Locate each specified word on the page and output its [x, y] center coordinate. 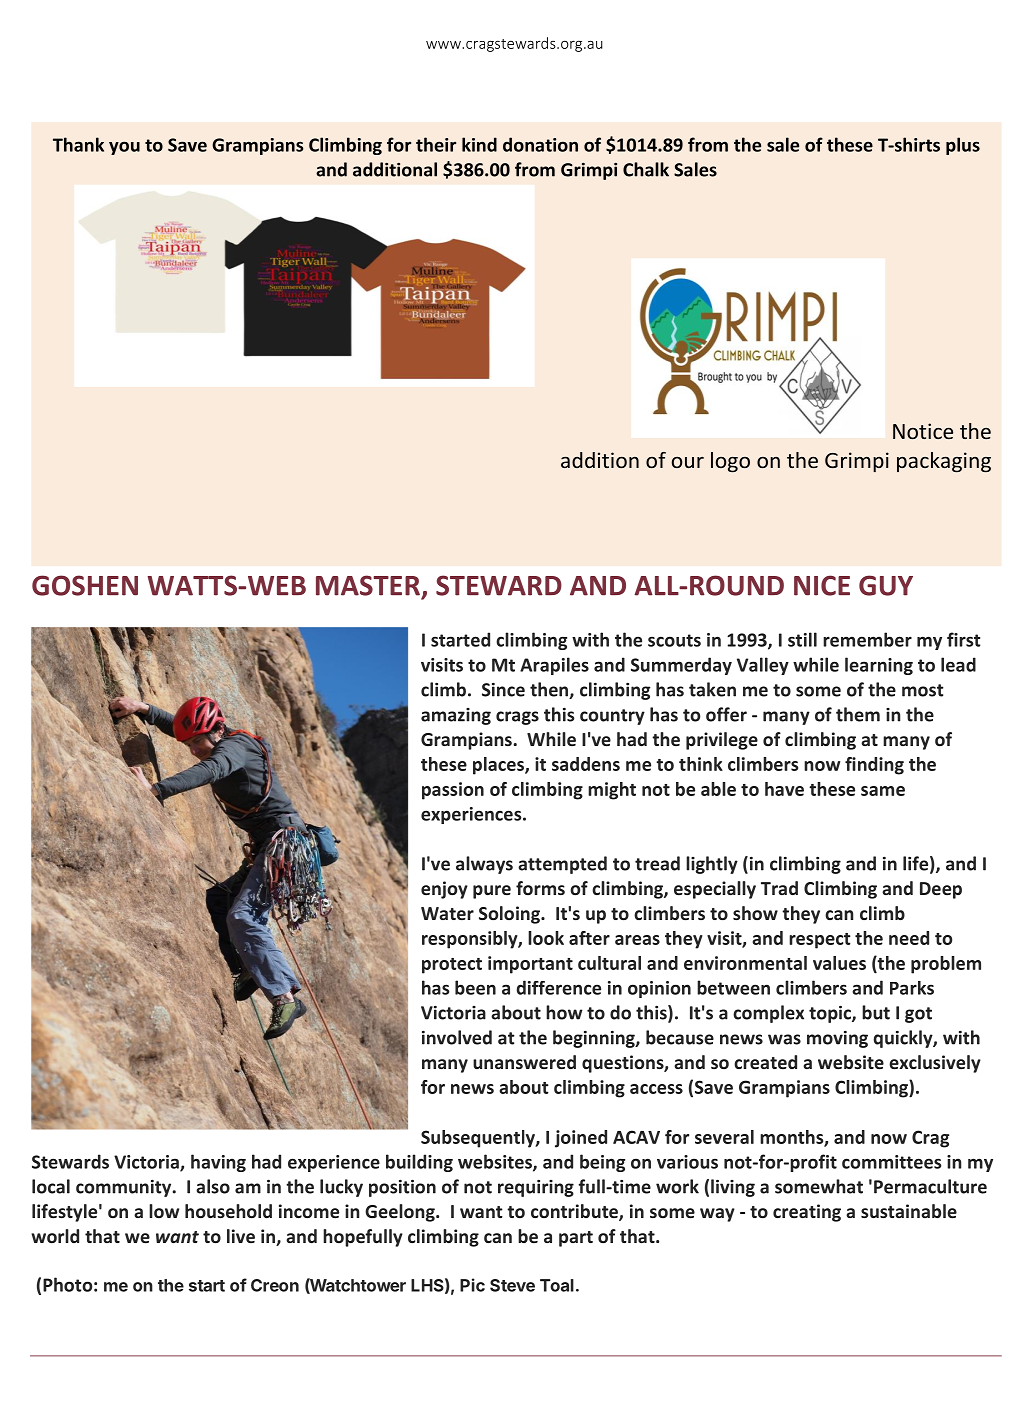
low [164, 1211]
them [858, 714]
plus [963, 146]
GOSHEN [85, 585]
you [124, 148]
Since [503, 690]
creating [807, 1213]
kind [479, 144]
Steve [512, 1285]
